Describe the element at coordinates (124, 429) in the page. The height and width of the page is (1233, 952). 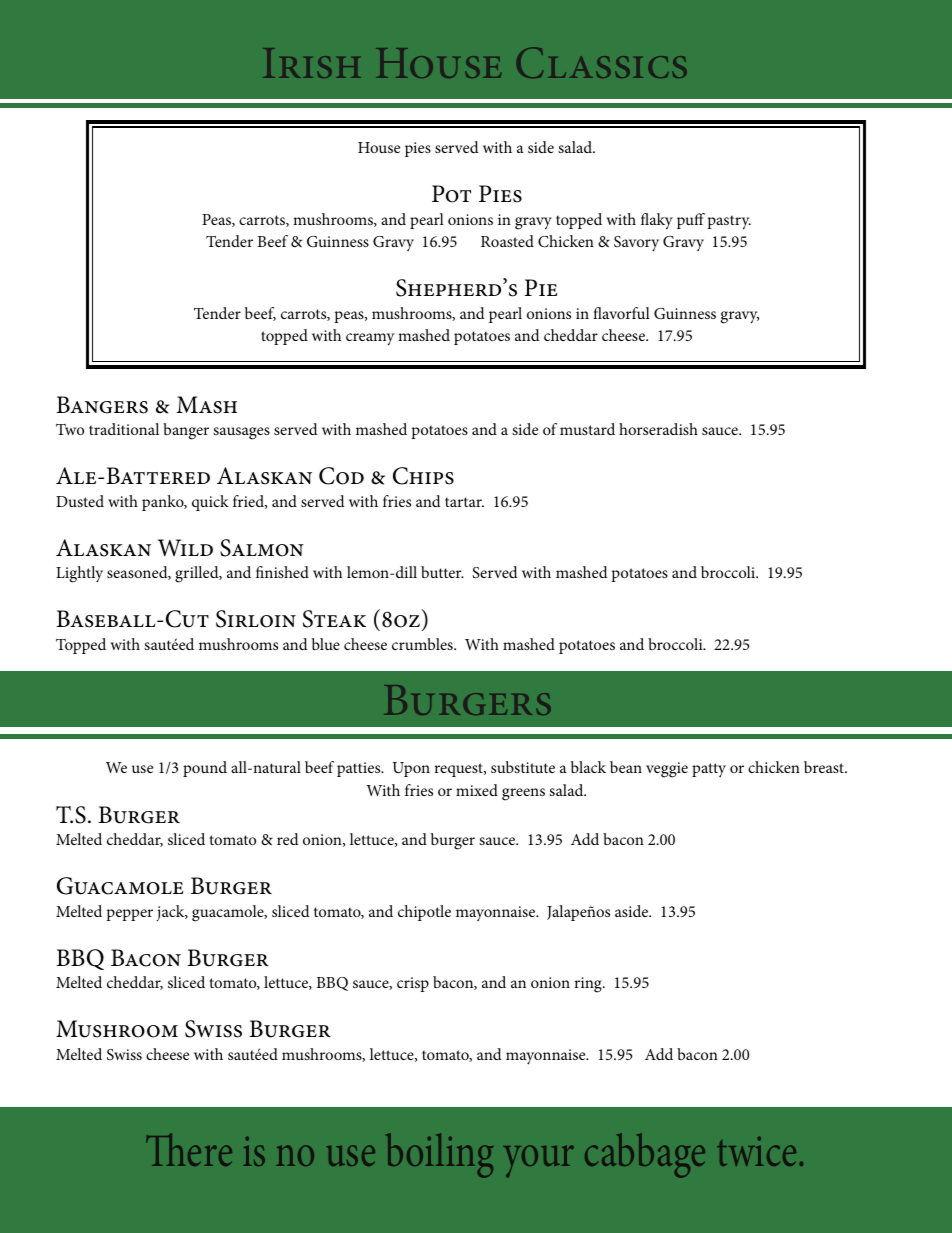
I see `traditional` at that location.
